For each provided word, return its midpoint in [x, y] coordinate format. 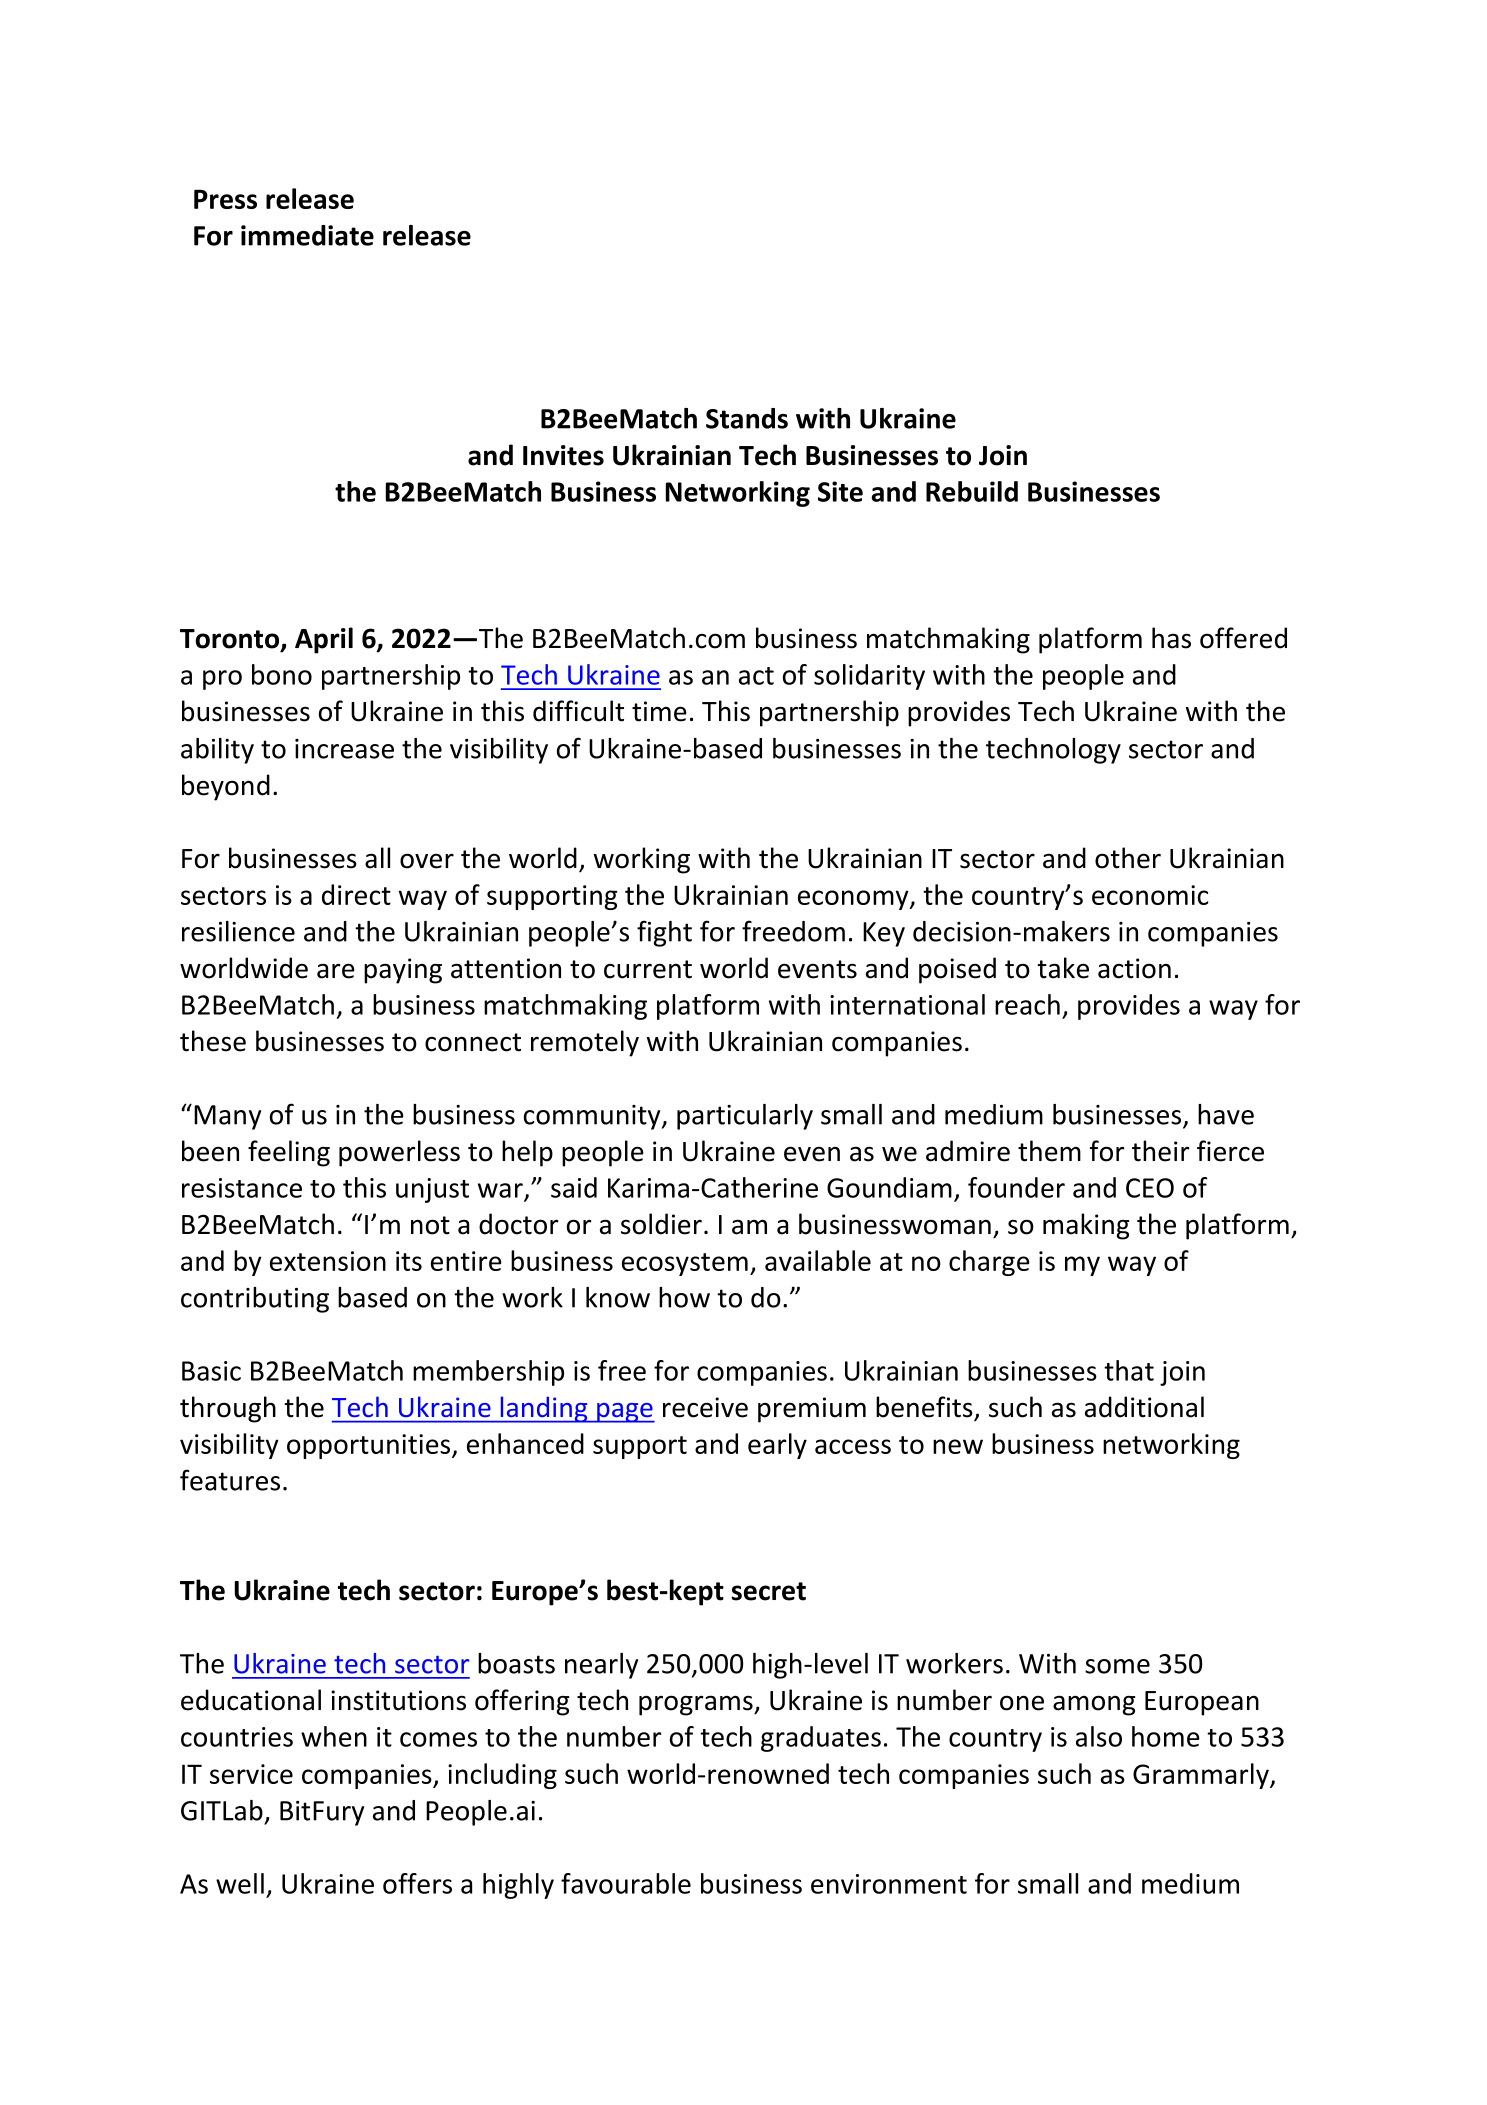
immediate [307, 235]
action [1134, 968]
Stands [747, 418]
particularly [745, 1117]
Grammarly [1202, 1776]
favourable [626, 1883]
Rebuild [972, 491]
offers [417, 1883]
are [336, 971]
